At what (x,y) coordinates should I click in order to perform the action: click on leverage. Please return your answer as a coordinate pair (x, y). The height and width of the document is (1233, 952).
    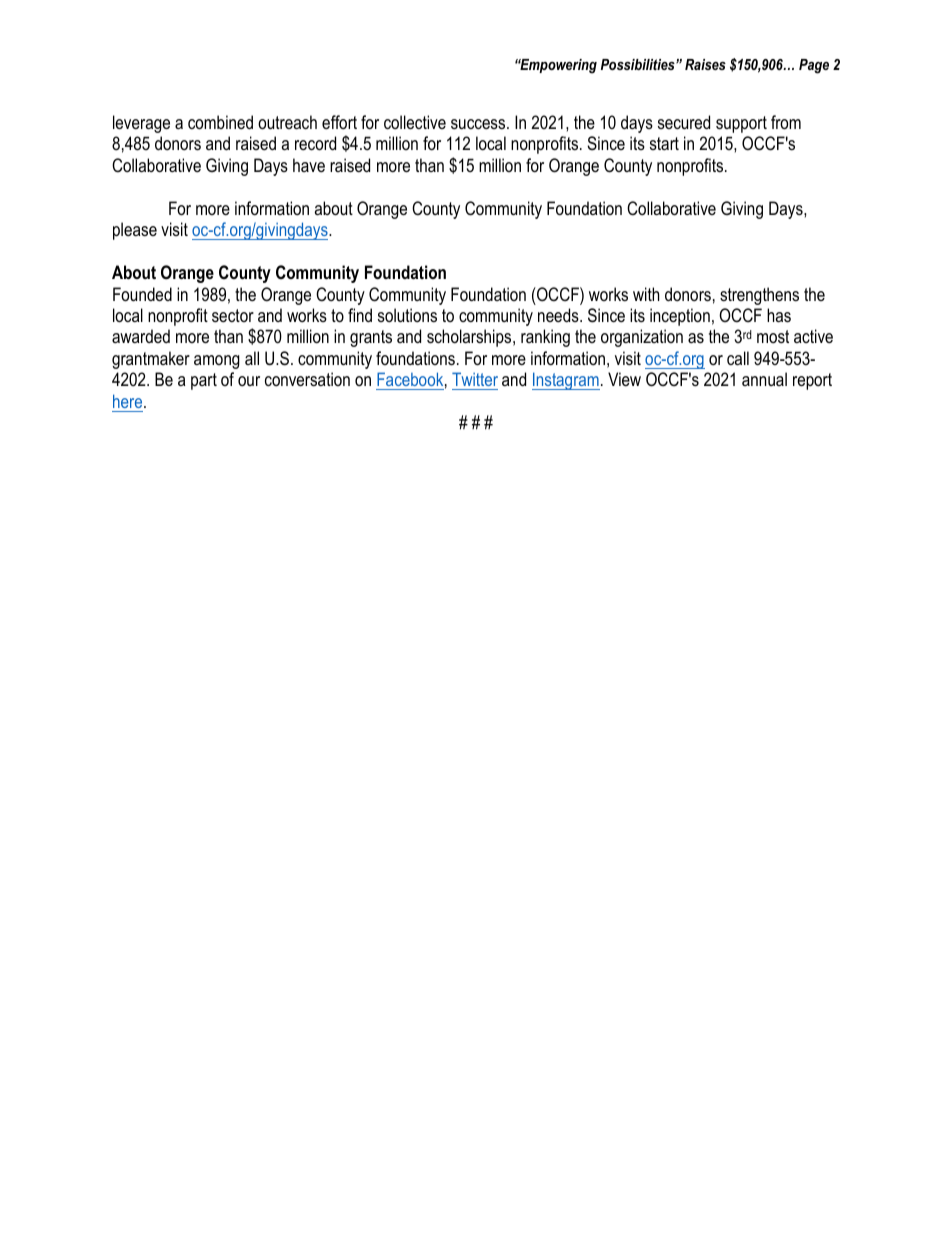
    Looking at the image, I should click on (141, 124).
